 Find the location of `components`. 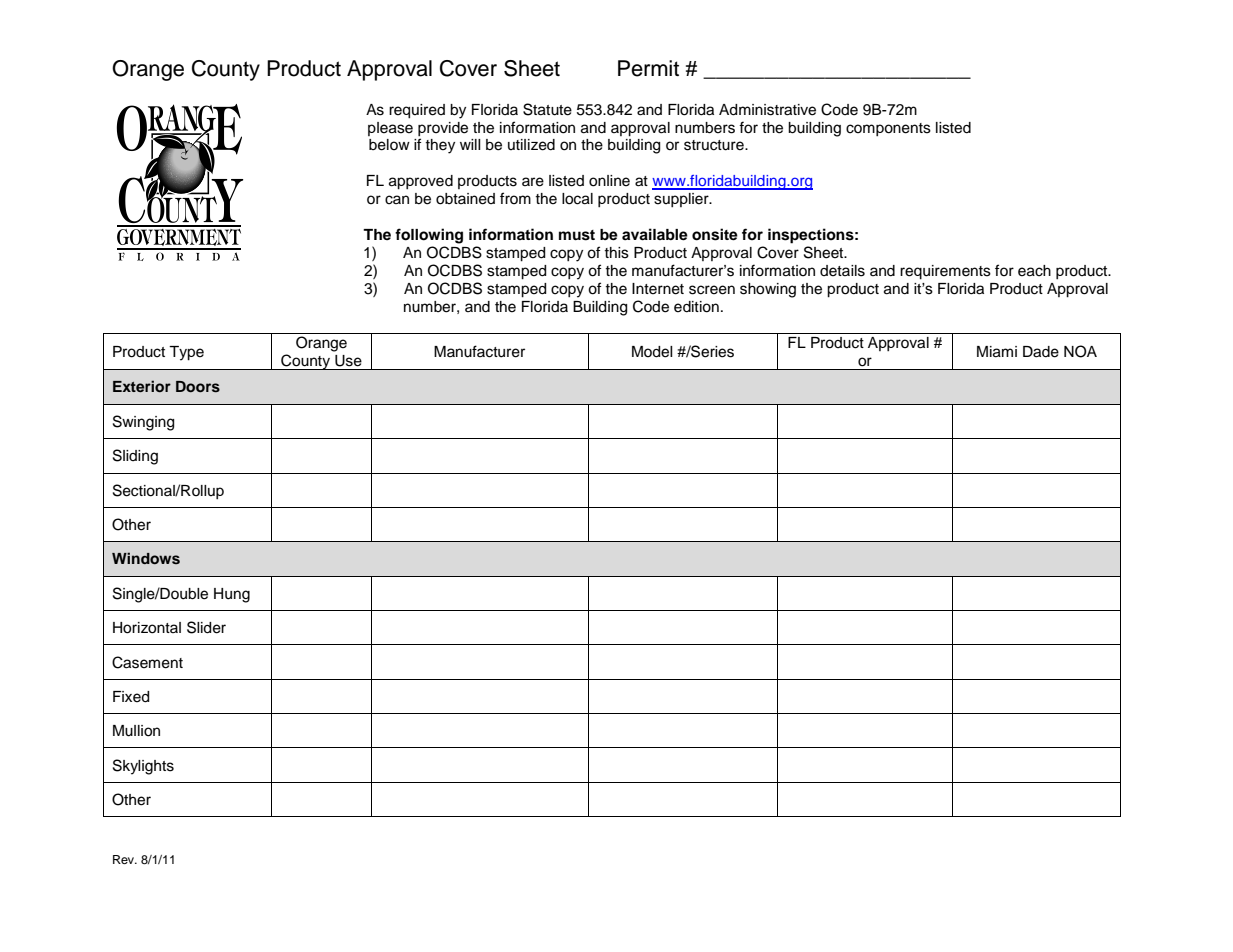

components is located at coordinates (888, 129).
